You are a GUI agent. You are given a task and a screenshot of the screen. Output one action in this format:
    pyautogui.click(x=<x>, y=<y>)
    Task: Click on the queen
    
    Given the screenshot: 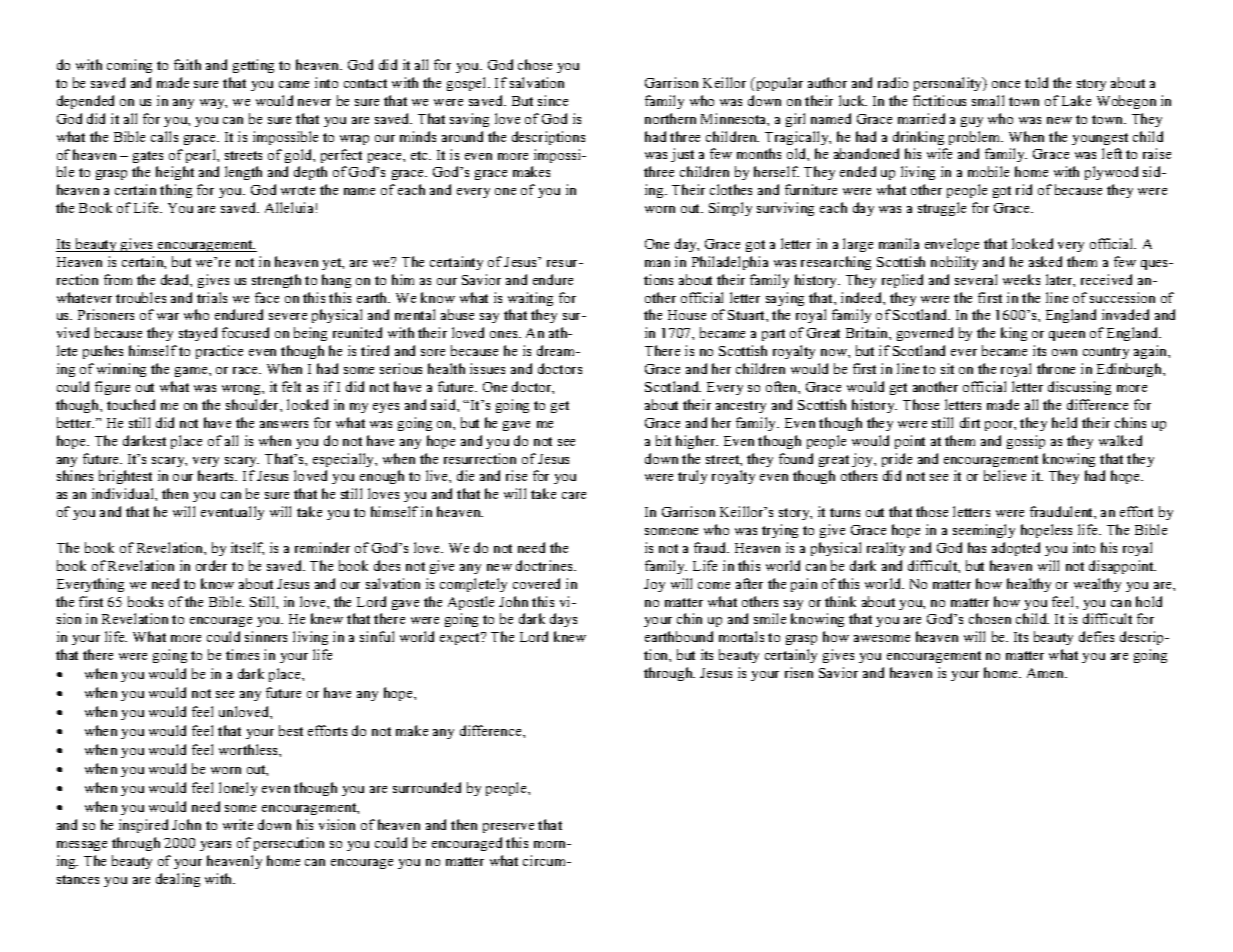 What is the action you would take?
    pyautogui.click(x=1067, y=336)
